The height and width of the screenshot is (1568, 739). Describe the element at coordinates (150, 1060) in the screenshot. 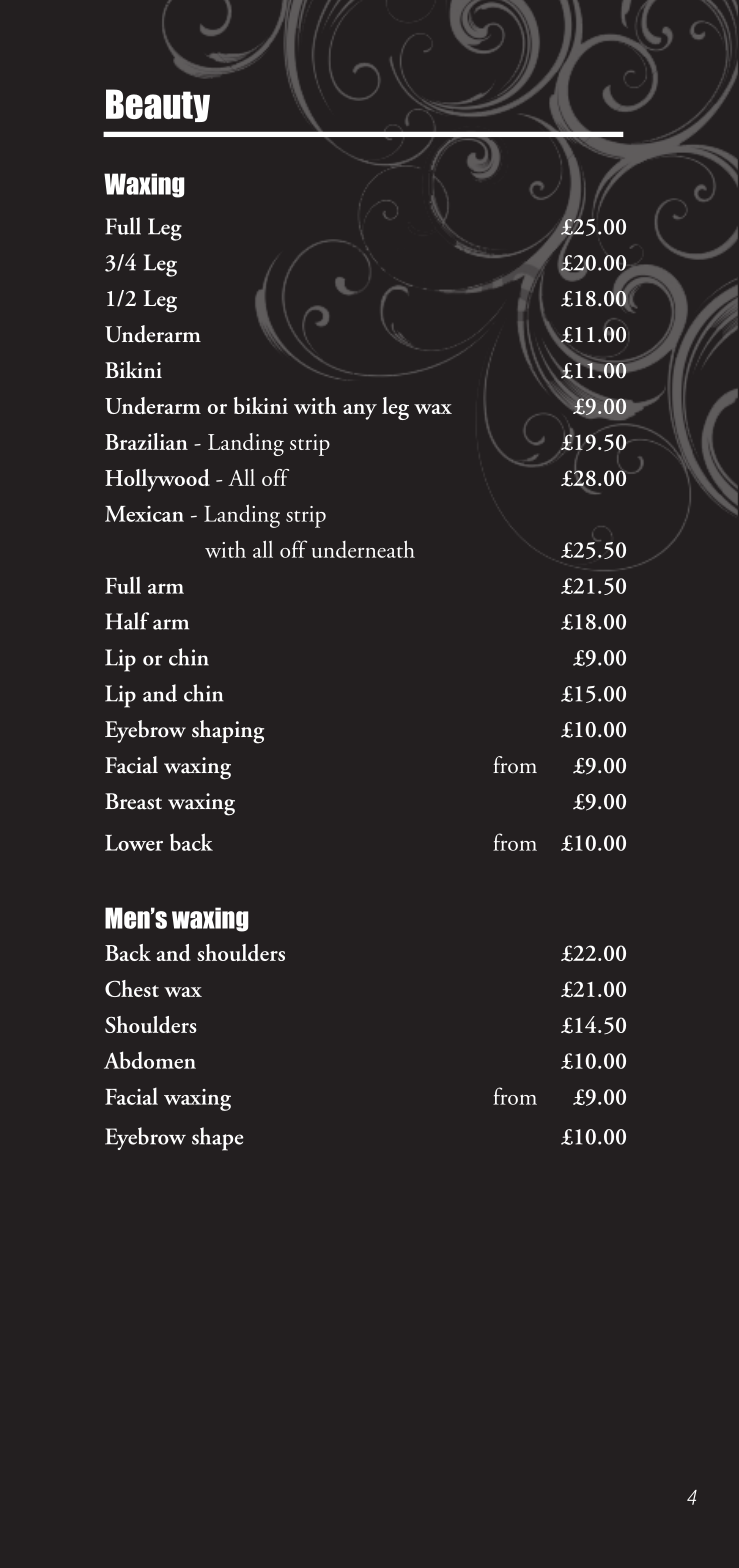

I see `Abdomen` at that location.
